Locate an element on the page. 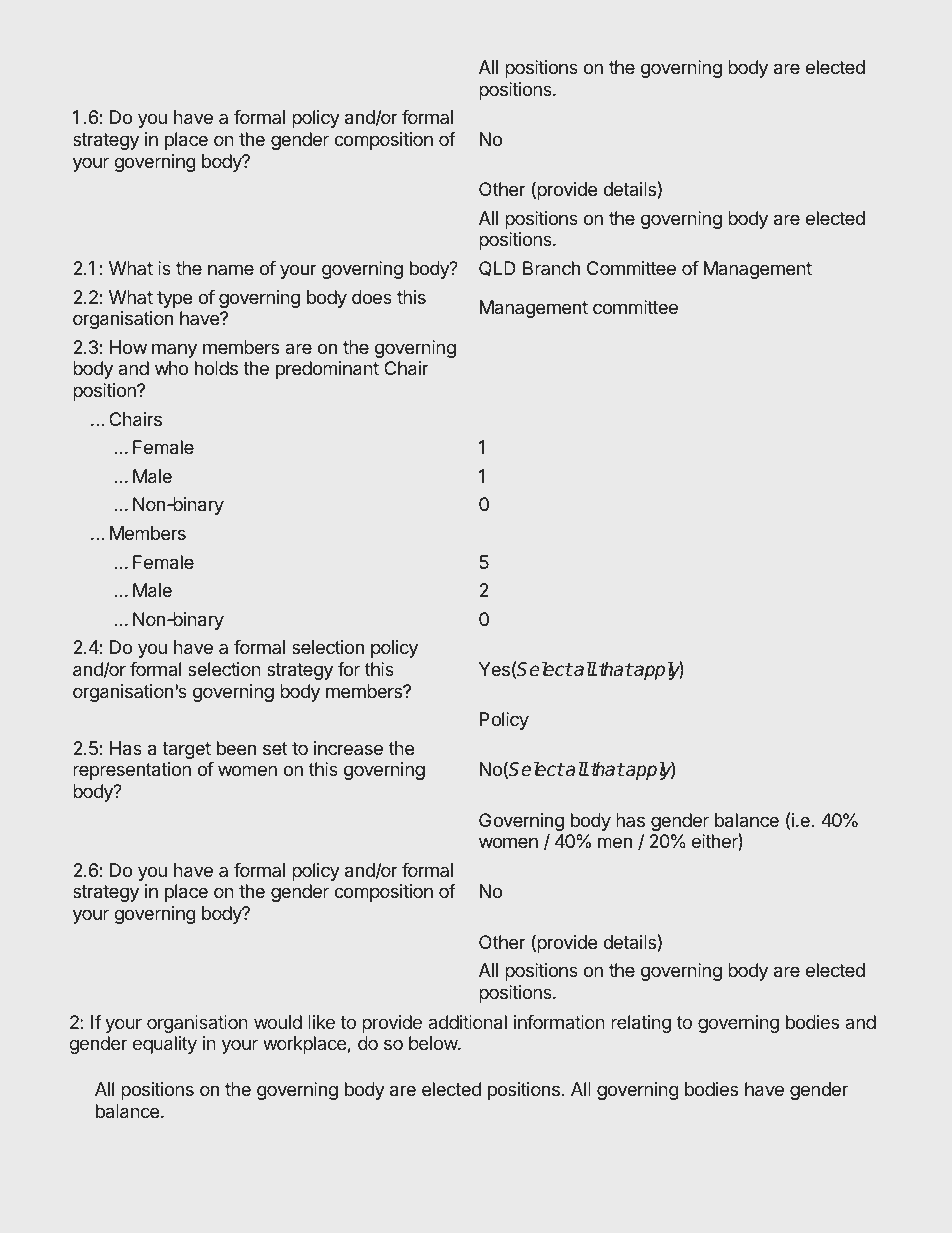 Image resolution: width=952 pixels, height=1233 pixels. type is located at coordinates (174, 299).
